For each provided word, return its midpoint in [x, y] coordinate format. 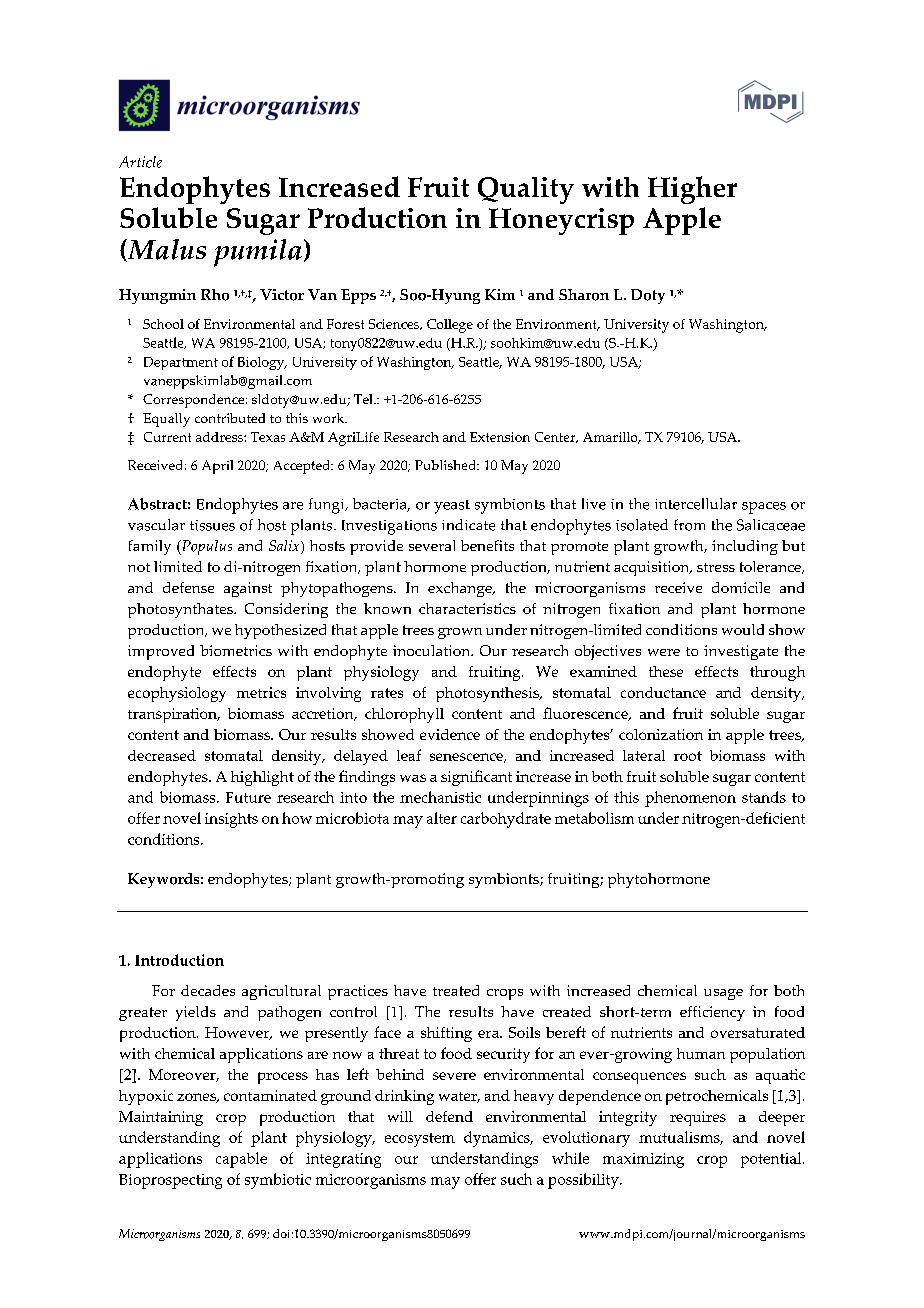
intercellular [696, 504]
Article [140, 162]
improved [161, 652]
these [666, 671]
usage [723, 994]
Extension [500, 437]
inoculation [433, 650]
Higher [692, 190]
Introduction [179, 960]
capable [241, 1160]
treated [456, 990]
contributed [230, 418]
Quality [526, 190]
